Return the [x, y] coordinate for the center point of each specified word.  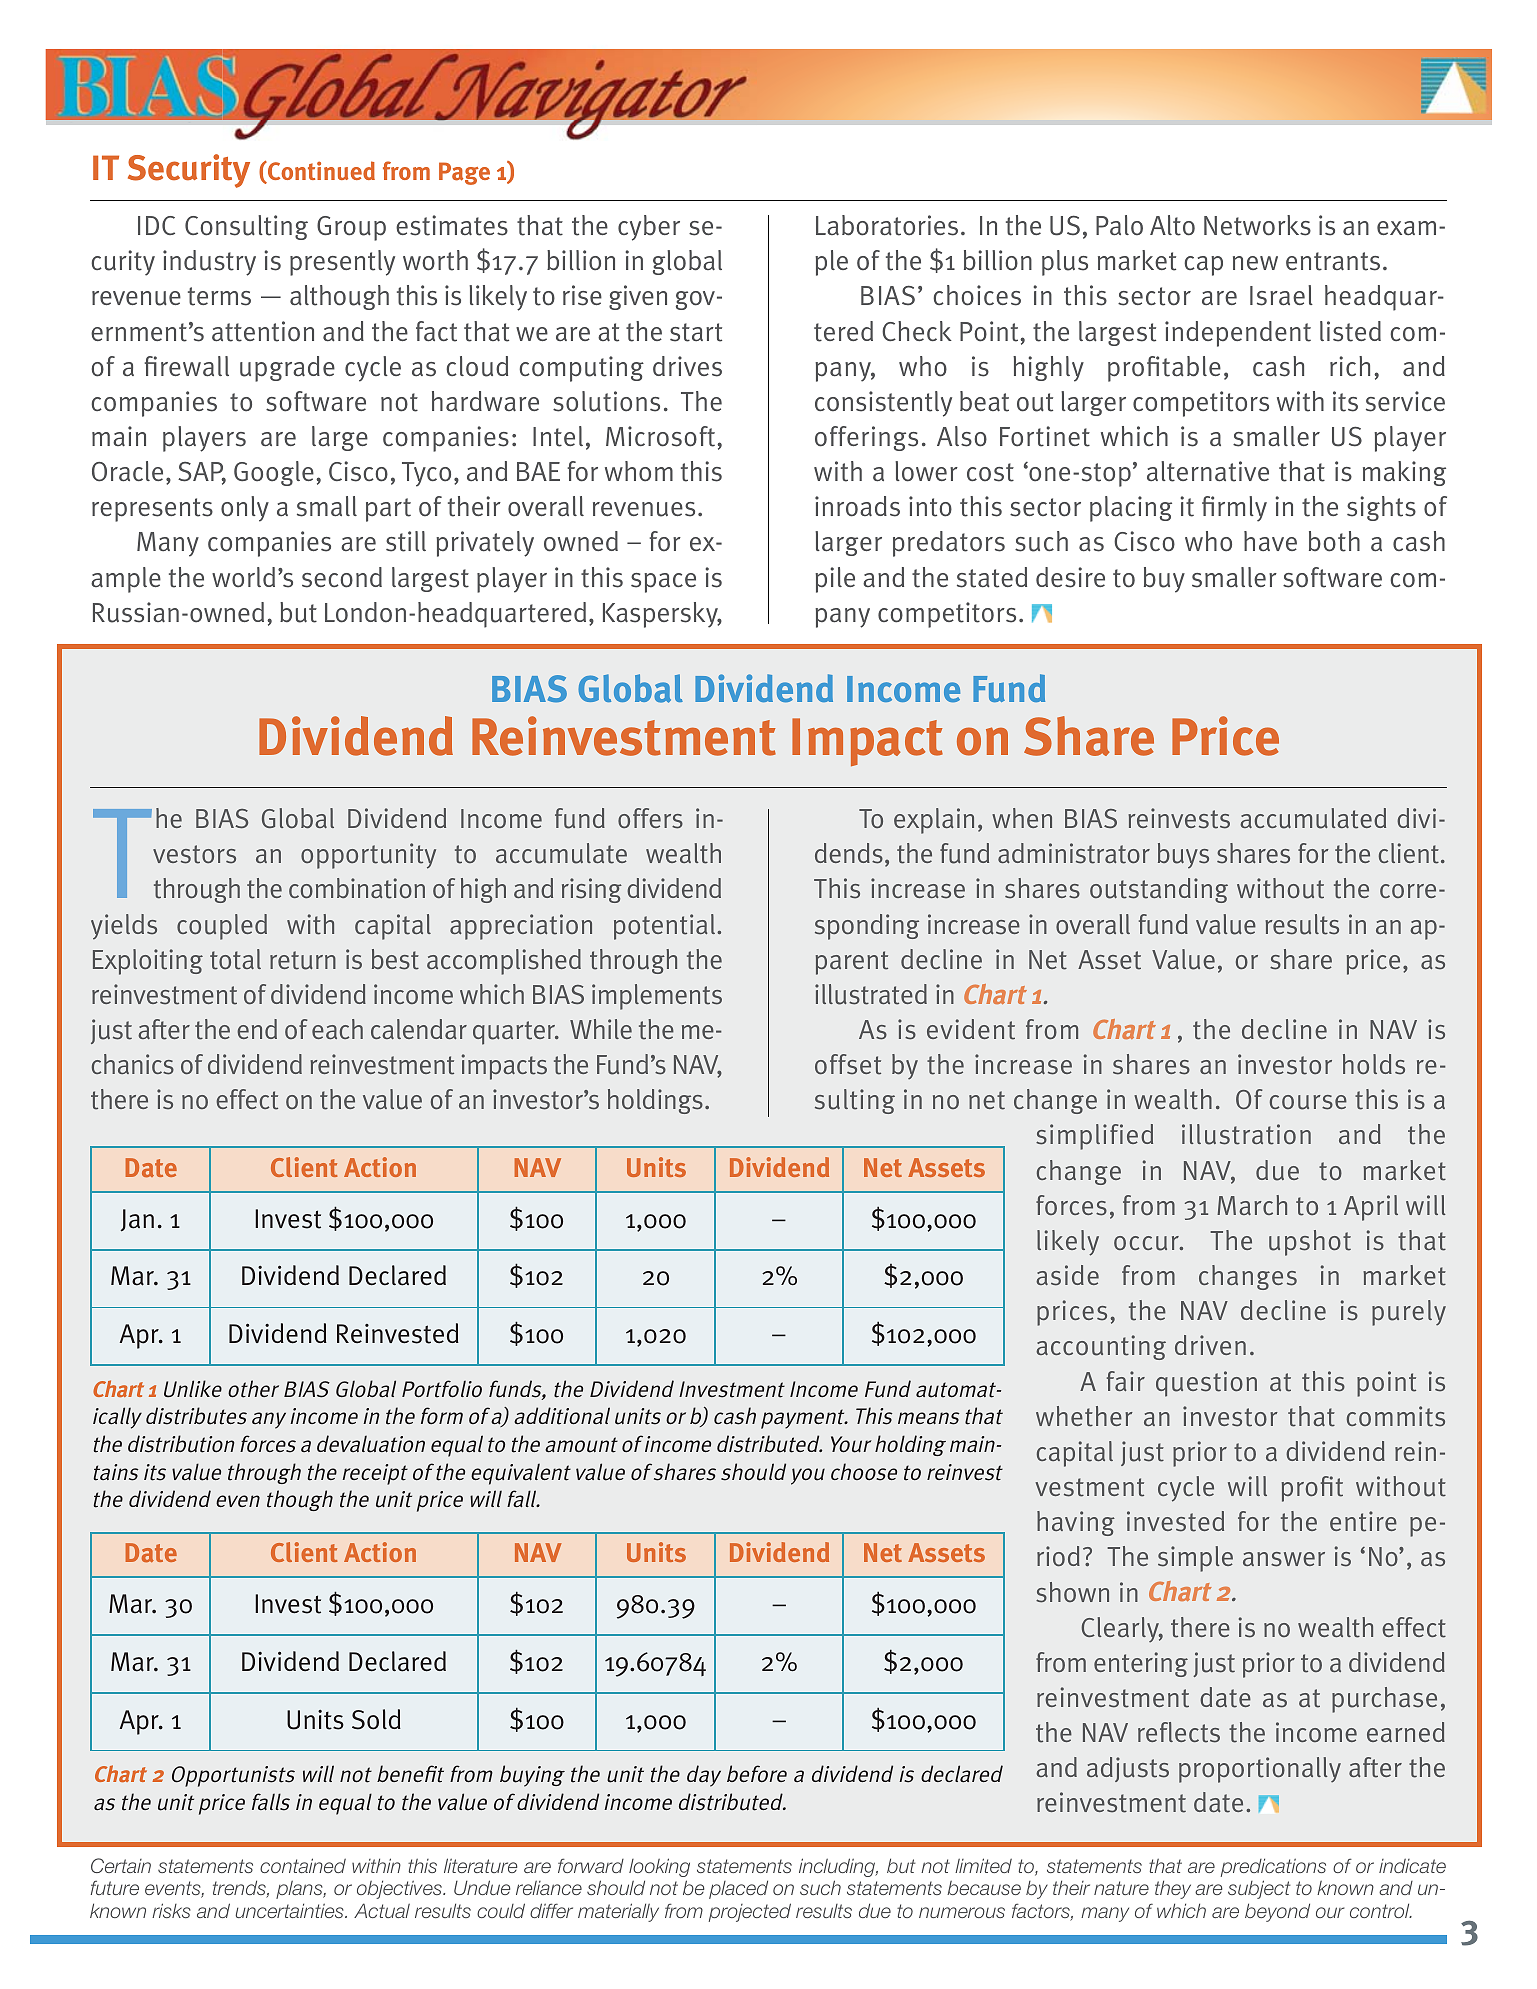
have [1270, 541]
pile [835, 580]
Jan [137, 1220]
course [1308, 1102]
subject [1259, 1889]
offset [848, 1064]
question [1206, 1384]
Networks [1257, 225]
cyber [649, 228]
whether [1084, 1416]
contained [303, 1865]
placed [738, 1889]
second [342, 577]
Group [351, 228]
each [337, 1029]
